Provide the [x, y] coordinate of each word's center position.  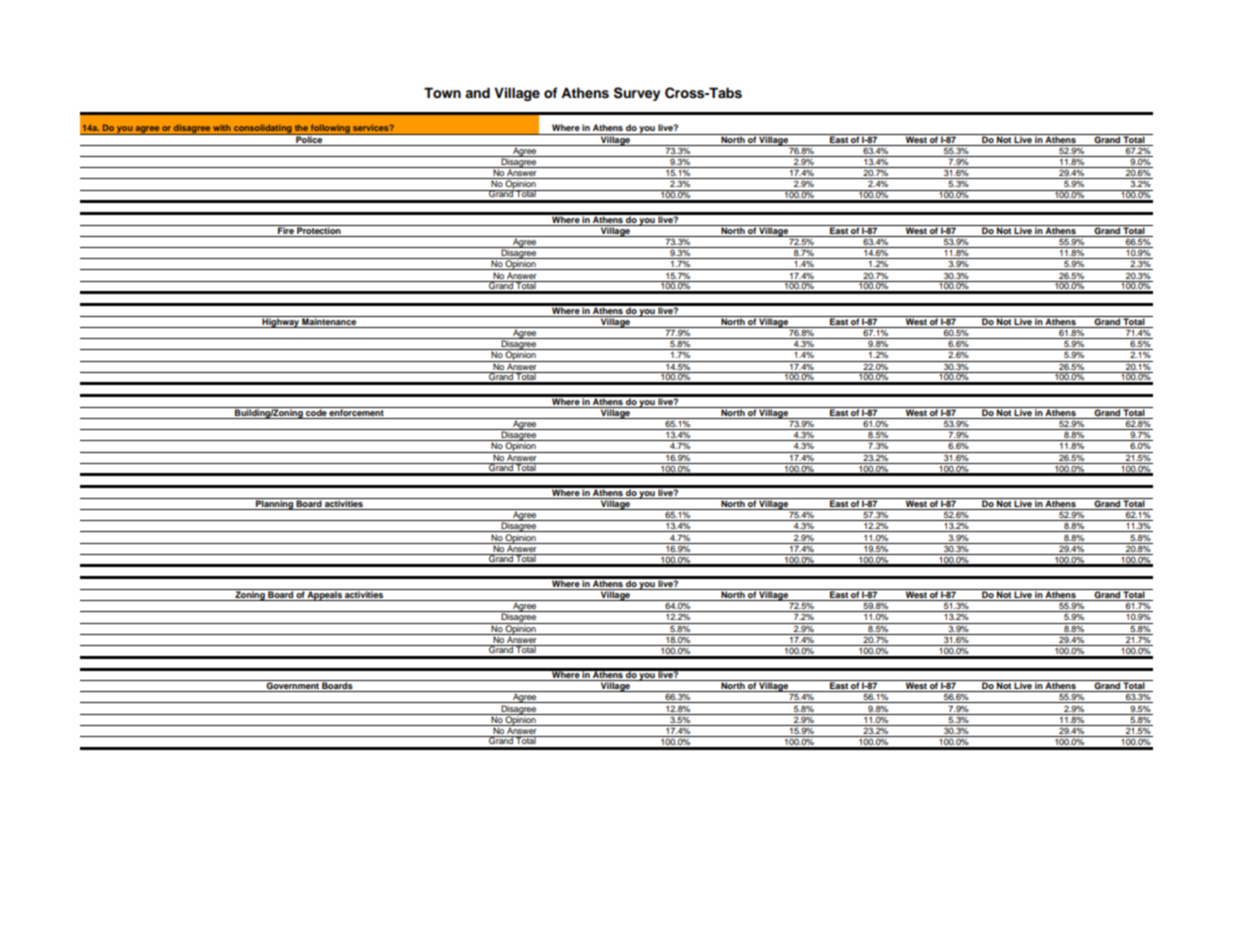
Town [442, 93]
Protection [319, 229]
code [316, 411]
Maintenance [329, 320]
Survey [637, 94]
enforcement [357, 411]
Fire [286, 229]
